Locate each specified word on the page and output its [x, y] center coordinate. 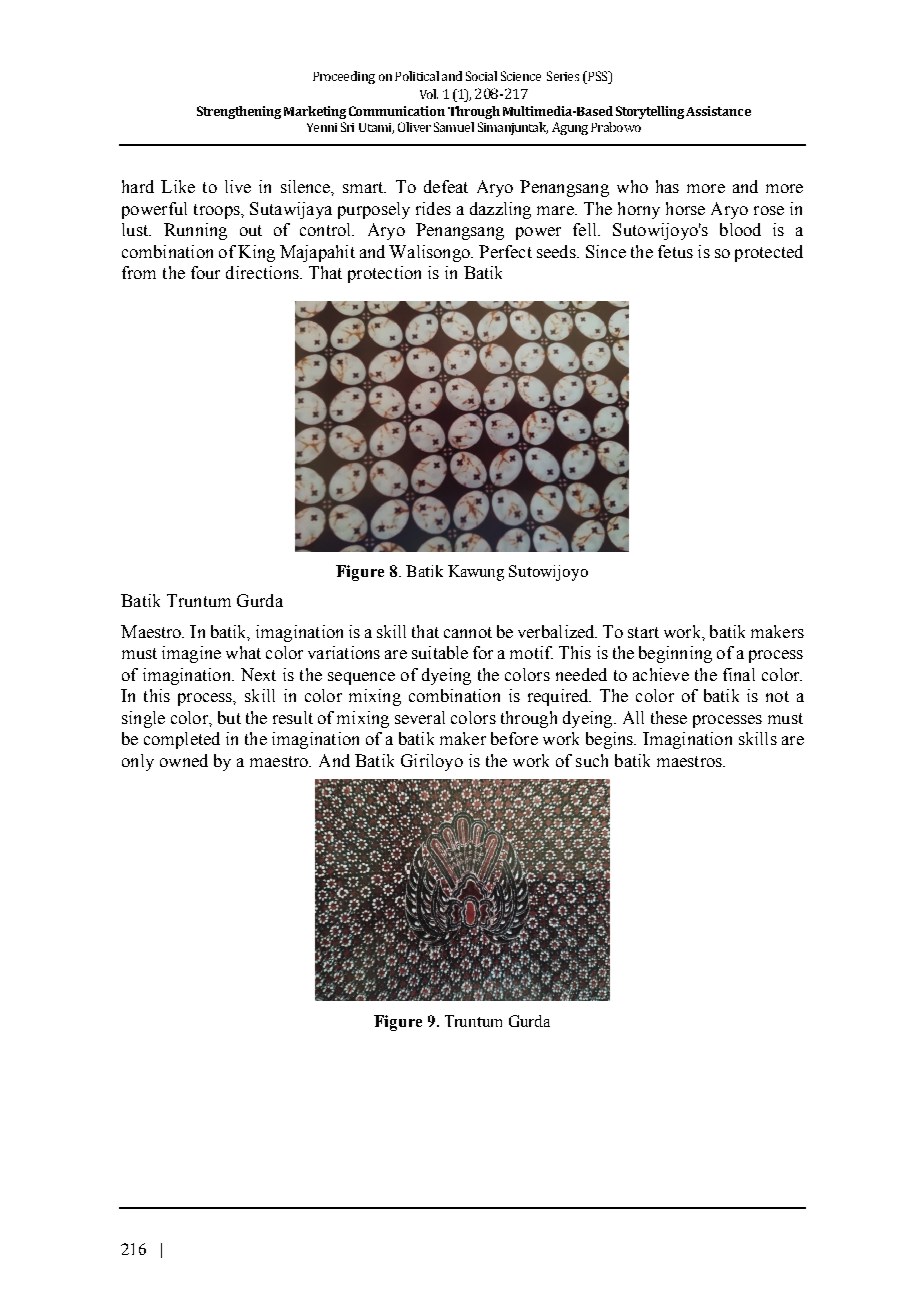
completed [182, 740]
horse [685, 208]
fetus [675, 251]
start [643, 632]
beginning [675, 654]
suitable [440, 652]
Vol [429, 94]
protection [384, 274]
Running [195, 231]
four [205, 272]
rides [433, 208]
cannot [468, 632]
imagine [191, 654]
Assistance [718, 111]
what [243, 652]
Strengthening [239, 112]
